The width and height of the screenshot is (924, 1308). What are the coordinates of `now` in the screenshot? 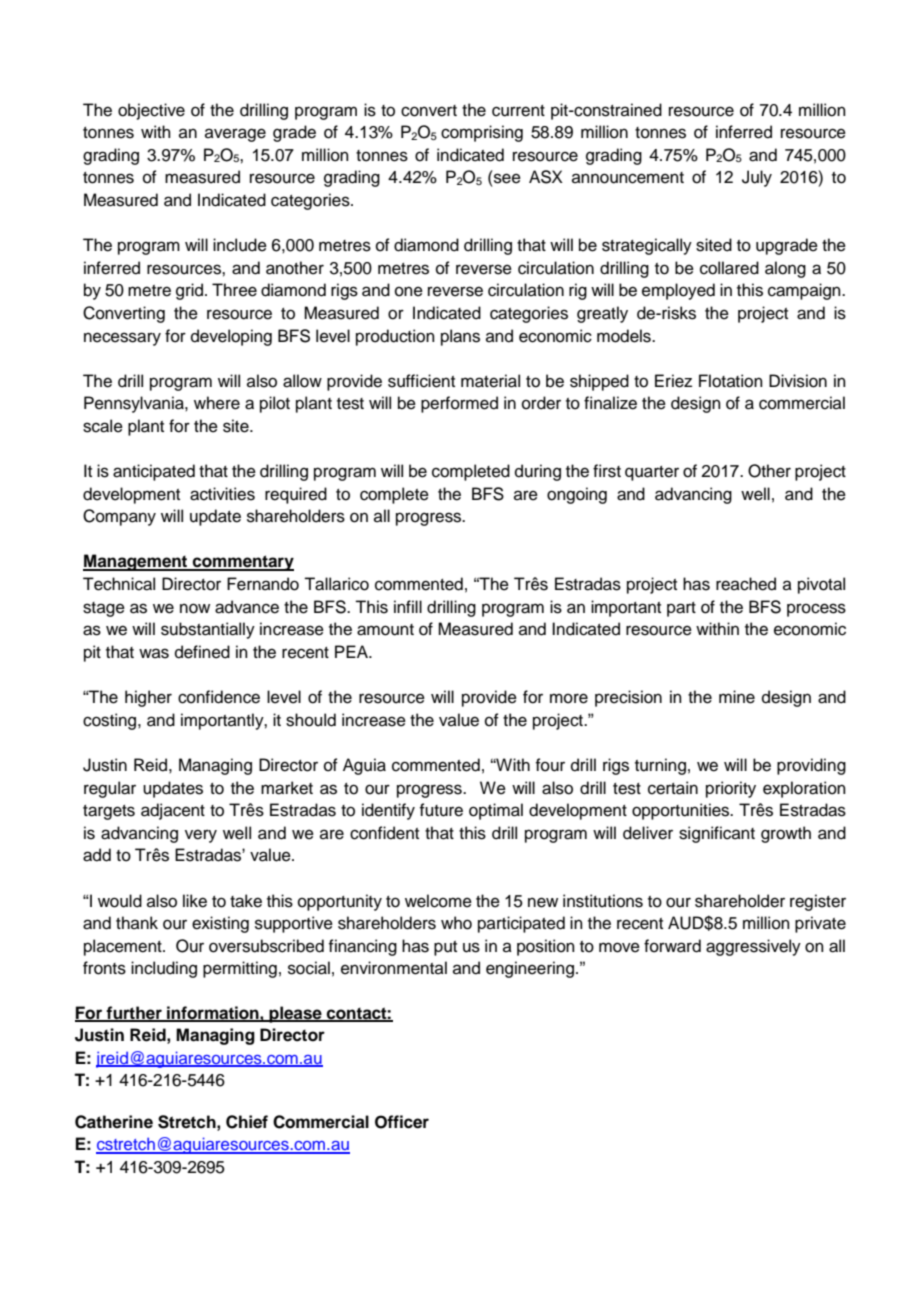 It's located at (195, 608).
